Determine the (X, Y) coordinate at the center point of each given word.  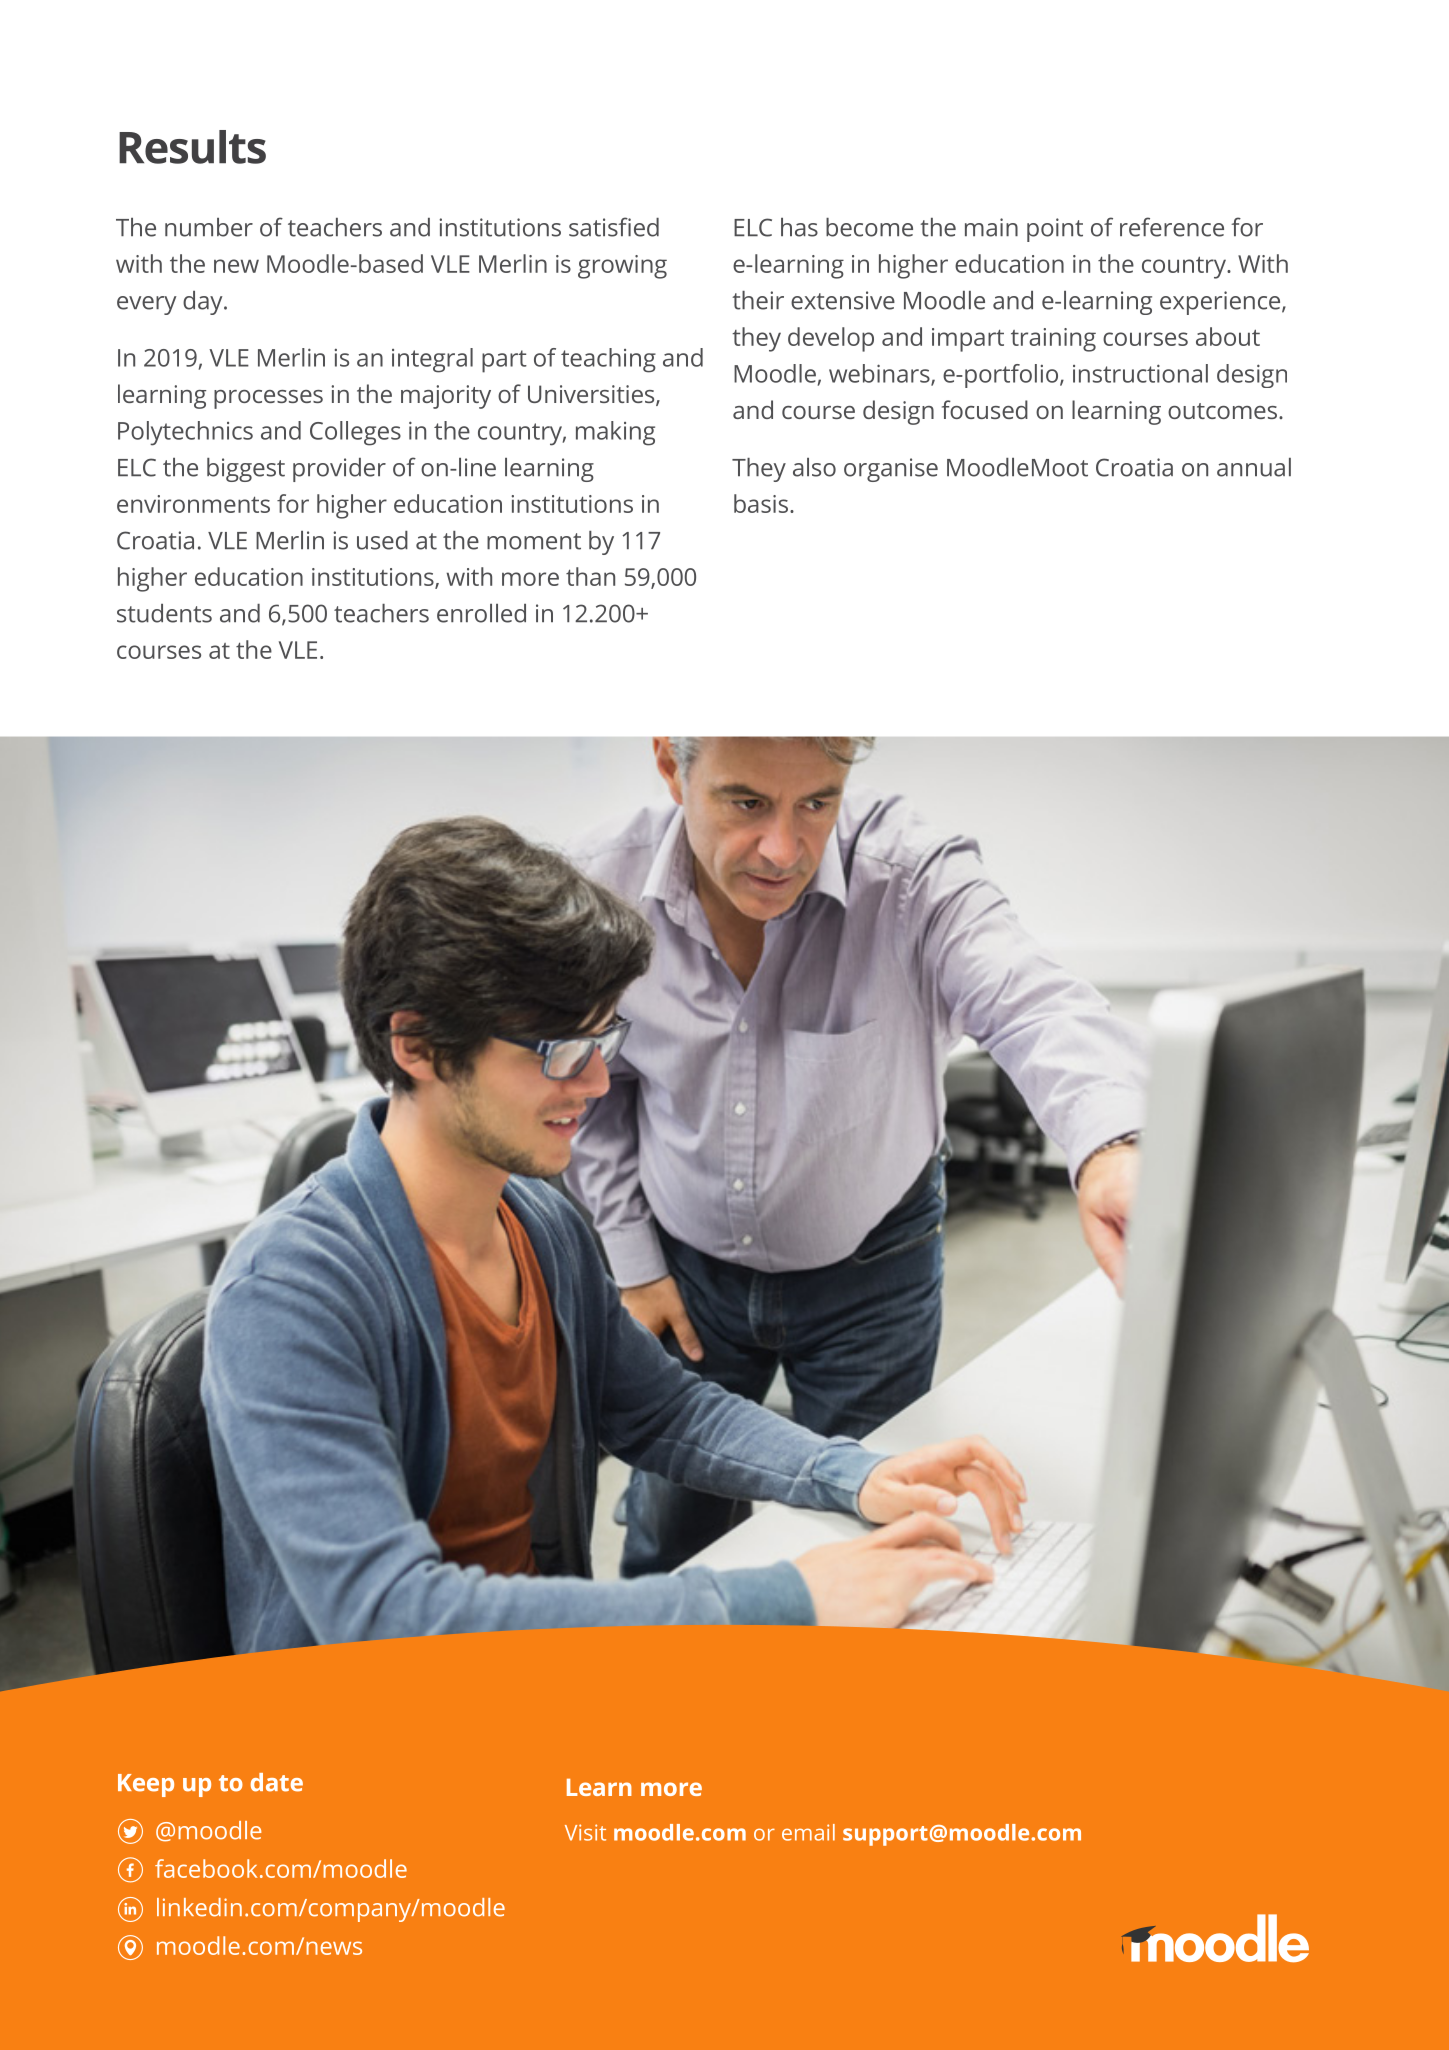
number (209, 227)
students (164, 613)
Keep (146, 1785)
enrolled (481, 613)
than (590, 576)
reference (1172, 227)
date (276, 1782)
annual (1254, 467)
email (808, 1832)
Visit (585, 1832)
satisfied (614, 227)
